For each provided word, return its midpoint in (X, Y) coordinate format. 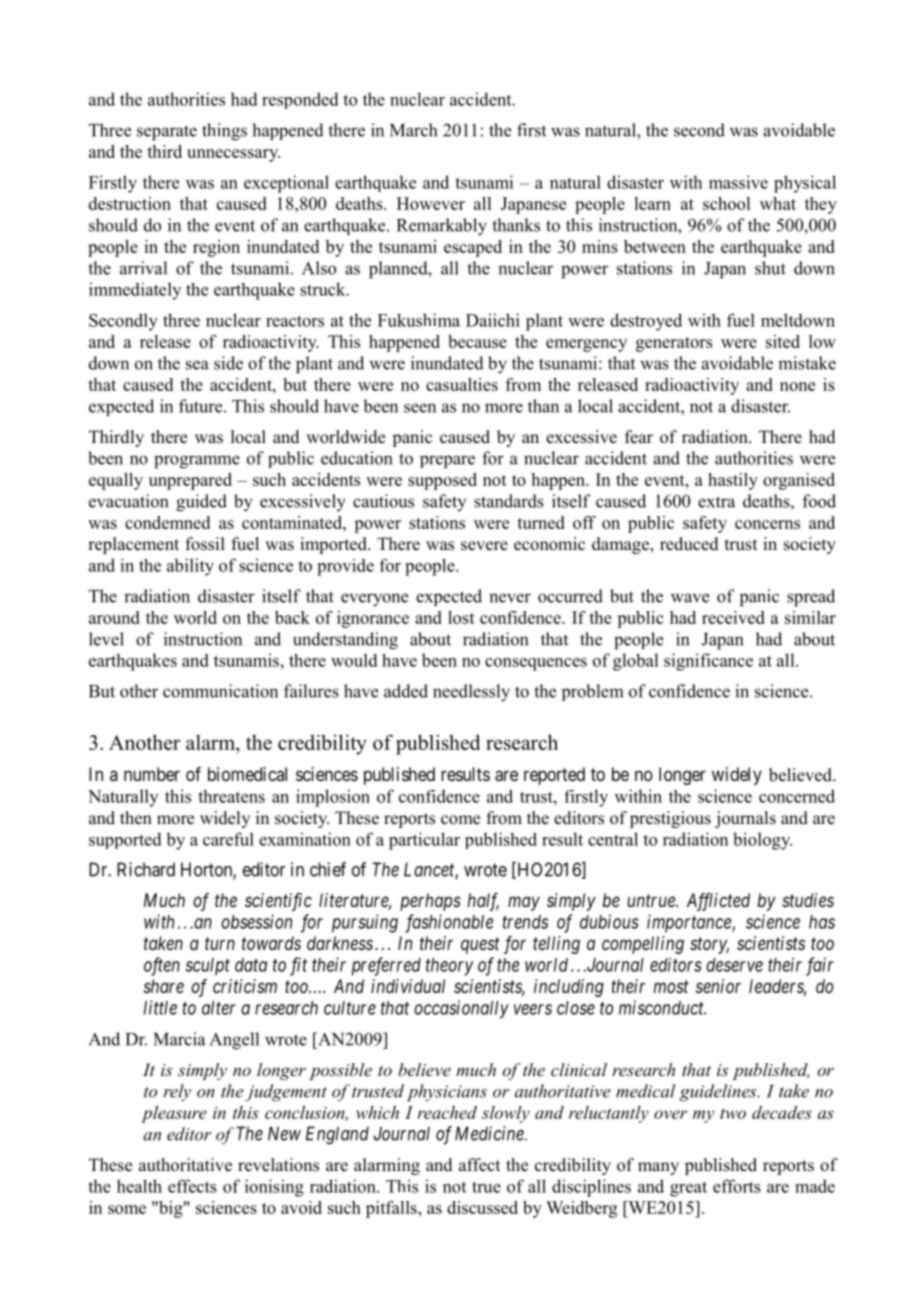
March (413, 130)
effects (192, 1186)
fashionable (449, 923)
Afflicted (718, 902)
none (797, 386)
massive (738, 182)
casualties (462, 384)
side (228, 363)
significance (708, 662)
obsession (256, 921)
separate (167, 133)
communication (220, 691)
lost (461, 617)
